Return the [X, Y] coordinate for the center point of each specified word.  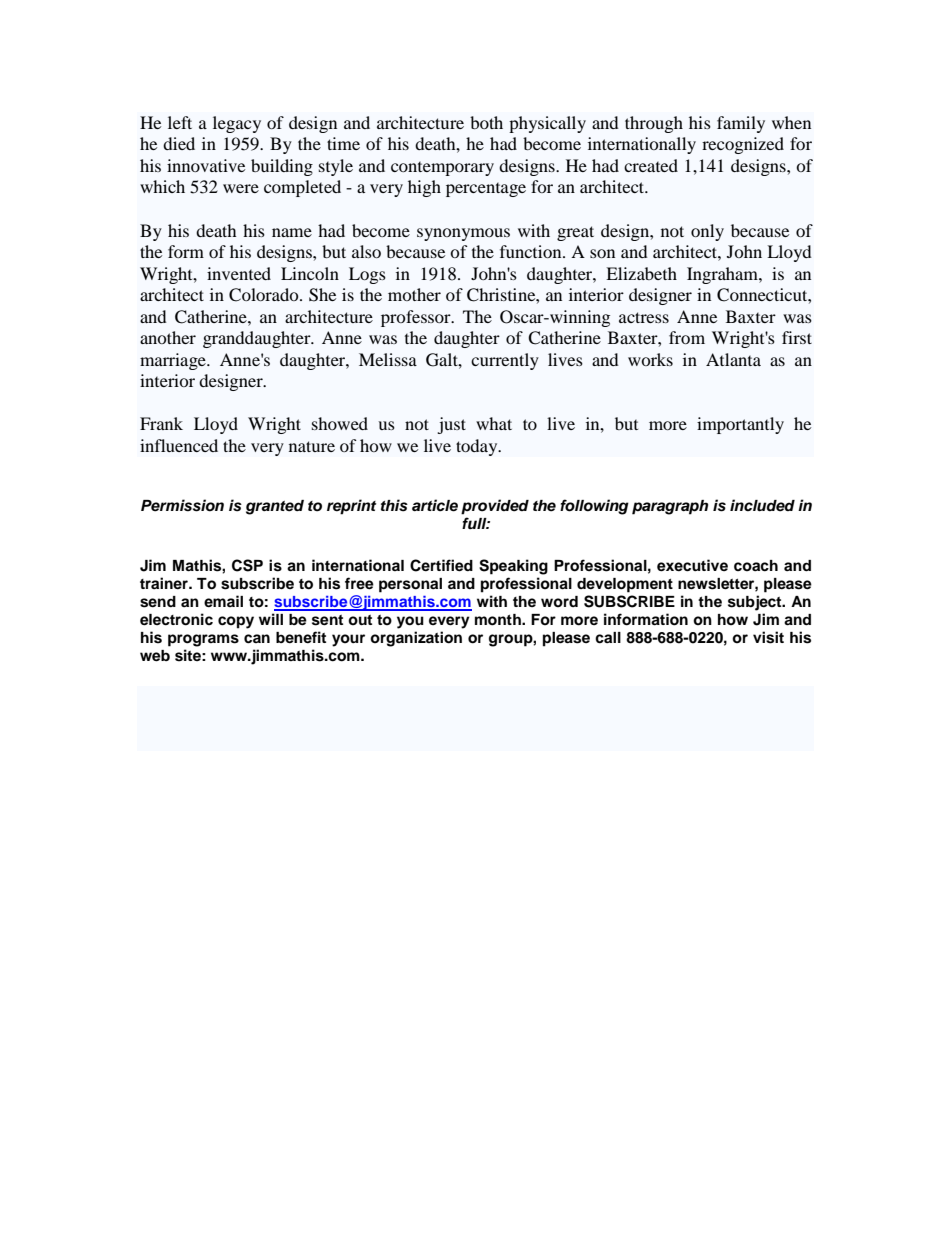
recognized [743, 145]
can [257, 639]
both [486, 122]
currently [505, 361]
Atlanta [733, 359]
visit [768, 637]
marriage [174, 361]
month [499, 620]
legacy [237, 124]
